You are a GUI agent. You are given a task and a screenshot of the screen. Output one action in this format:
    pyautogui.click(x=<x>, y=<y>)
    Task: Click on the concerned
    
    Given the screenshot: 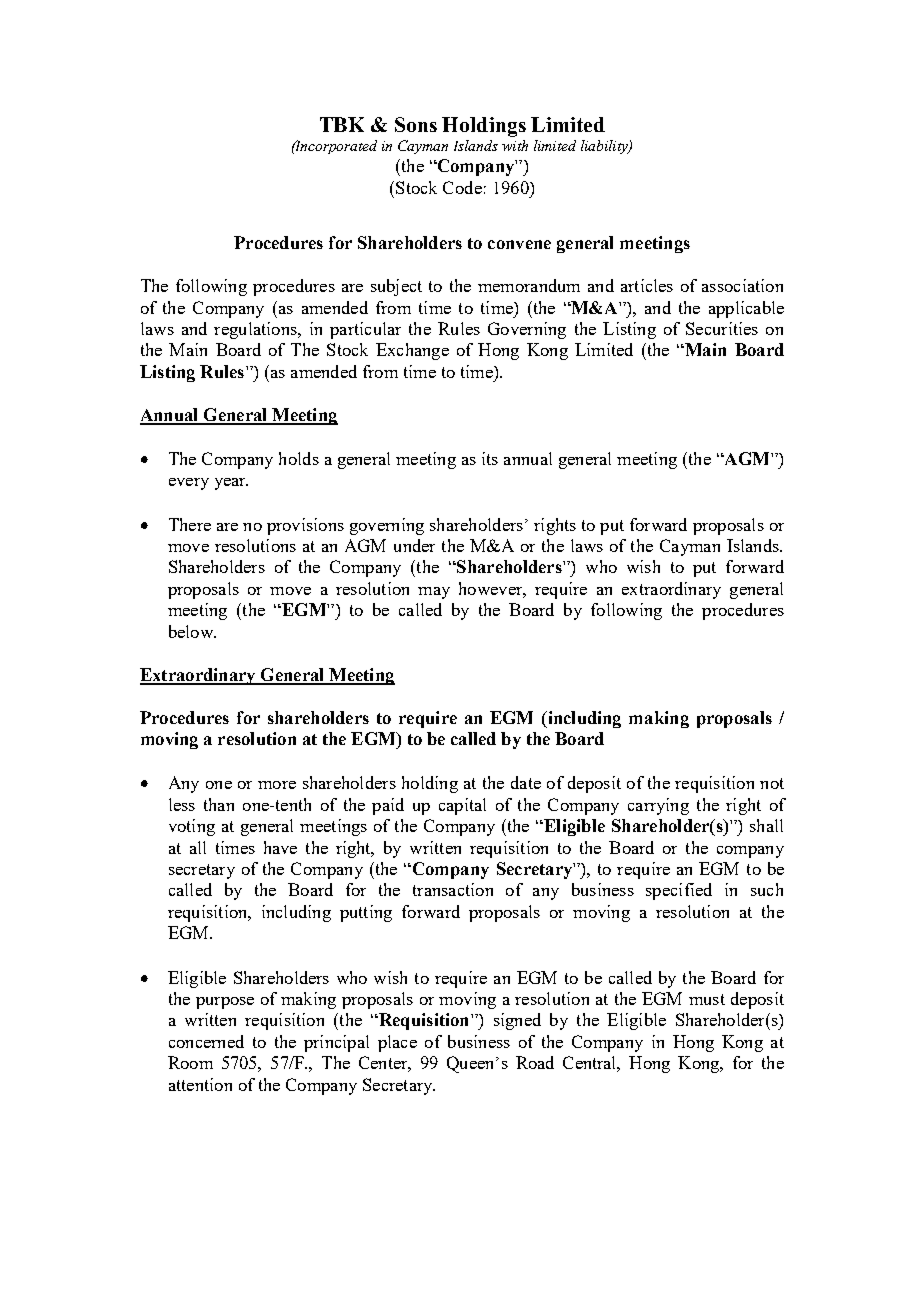 What is the action you would take?
    pyautogui.click(x=206, y=1041)
